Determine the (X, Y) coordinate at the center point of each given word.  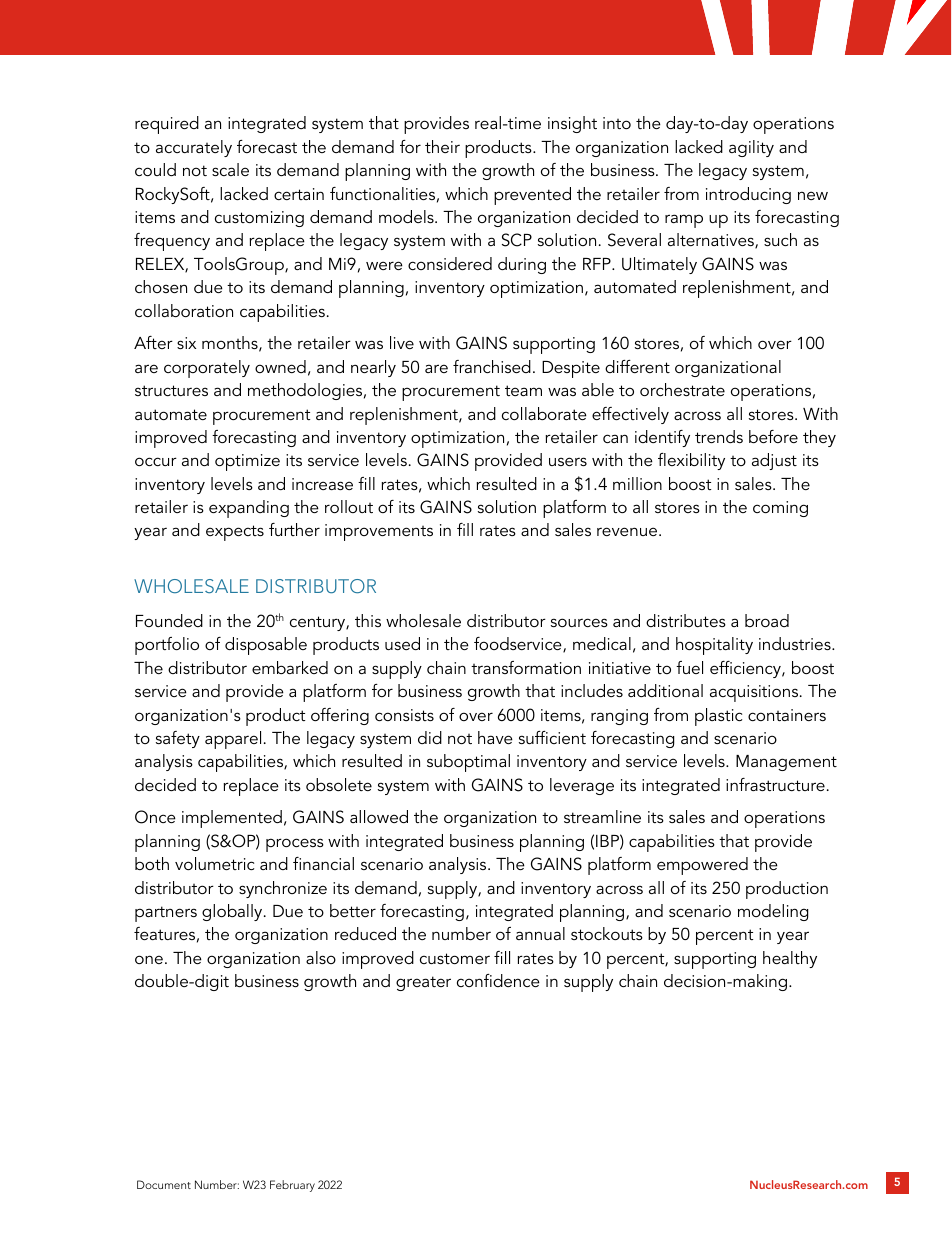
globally (233, 912)
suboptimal (468, 763)
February (292, 1186)
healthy (790, 959)
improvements (379, 532)
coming (780, 509)
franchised (492, 366)
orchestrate (682, 389)
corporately (207, 369)
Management (786, 763)
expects (235, 533)
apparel (233, 740)
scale (230, 169)
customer (455, 958)
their (442, 146)
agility (751, 148)
